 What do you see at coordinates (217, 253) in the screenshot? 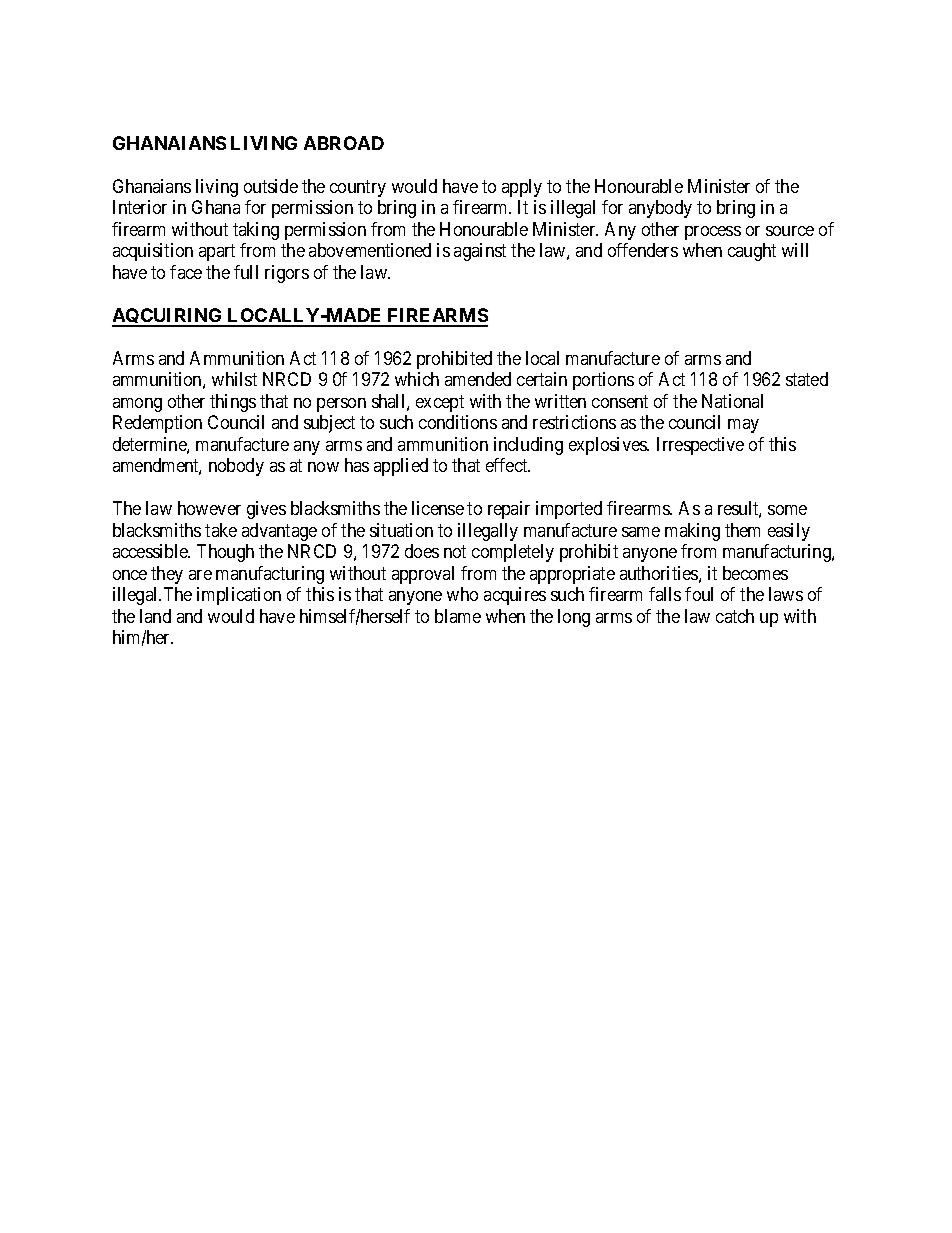
I see `apart` at bounding box center [217, 253].
